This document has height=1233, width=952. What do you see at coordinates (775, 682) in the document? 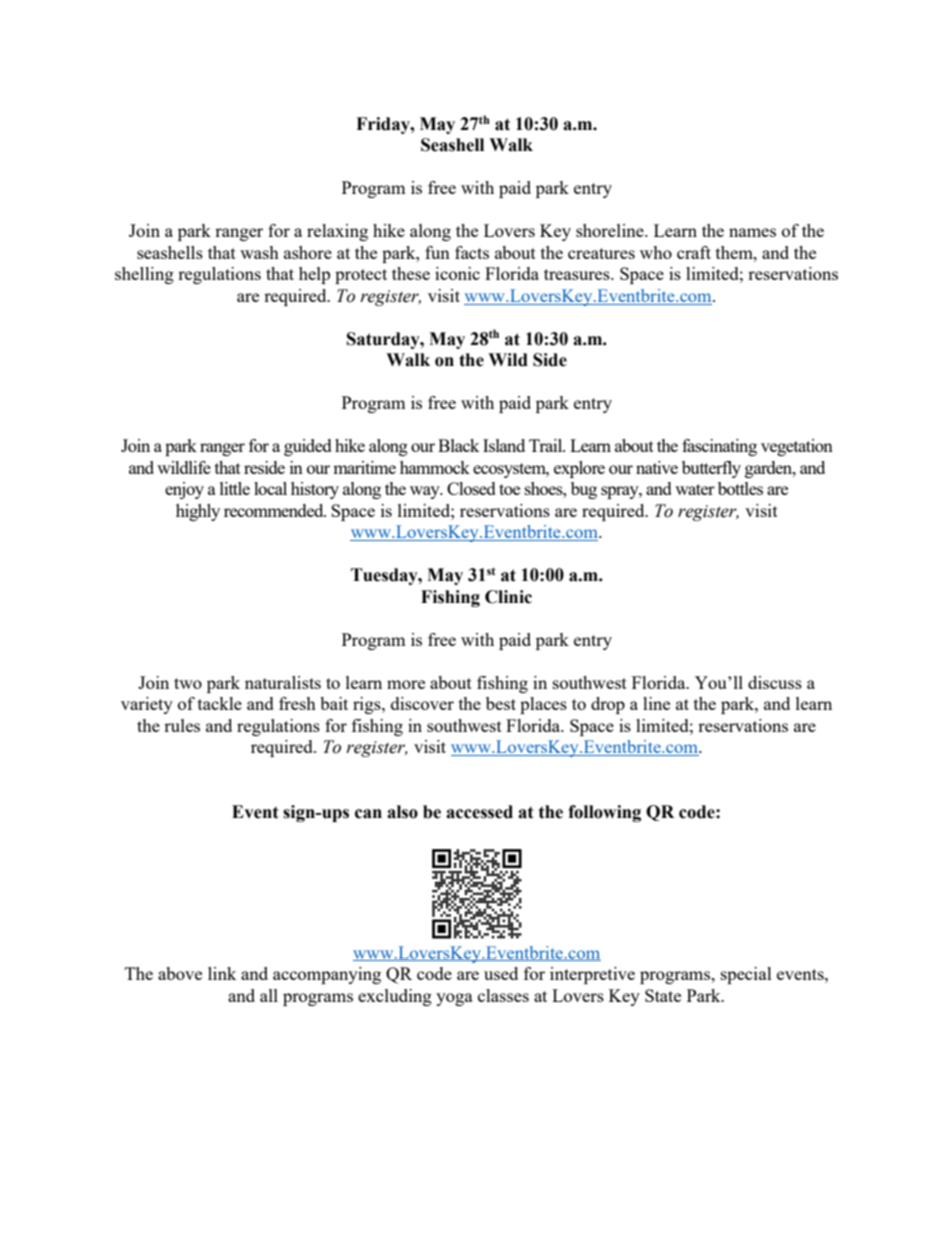
I see `discuss` at bounding box center [775, 682].
